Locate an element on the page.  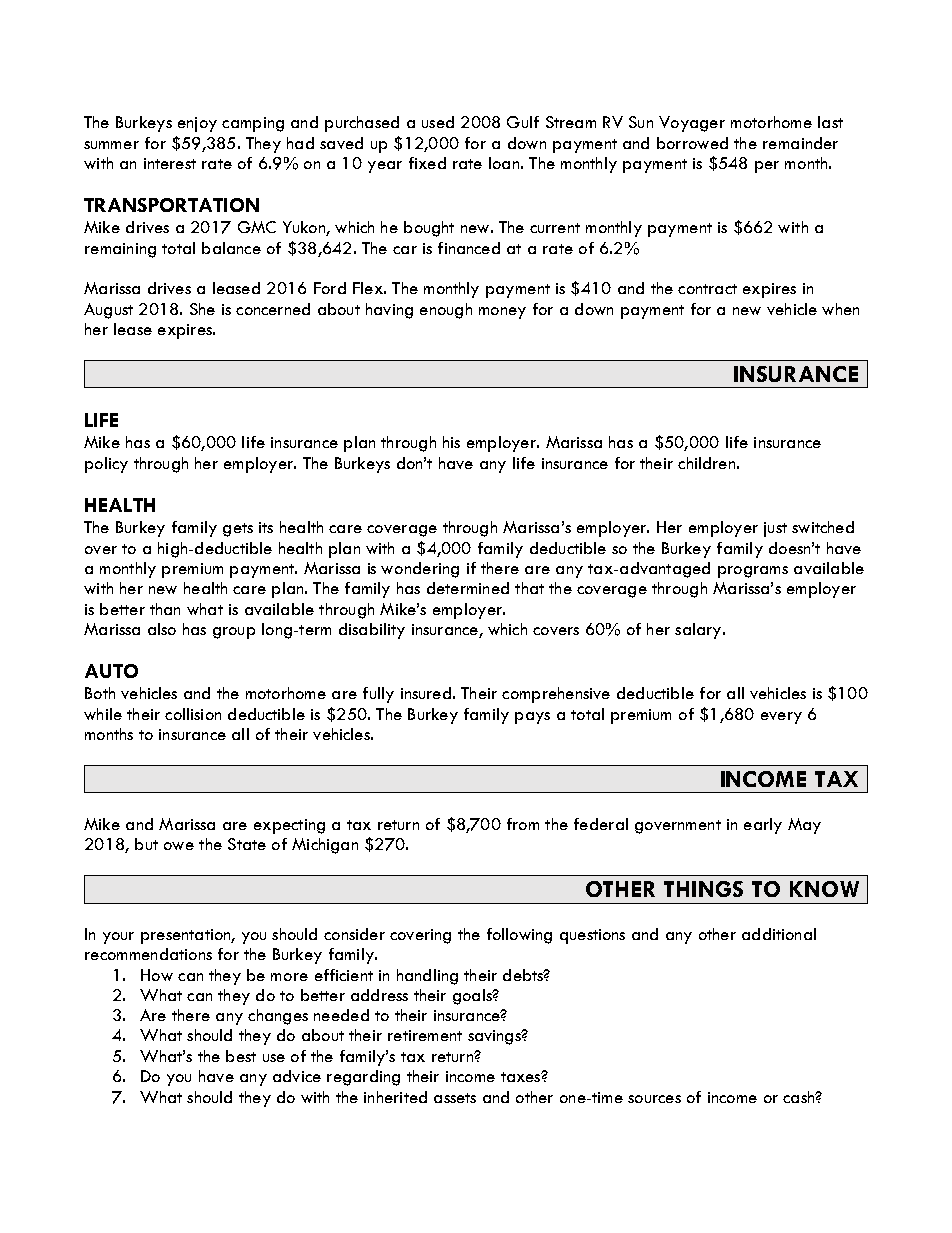
but is located at coordinates (146, 844).
